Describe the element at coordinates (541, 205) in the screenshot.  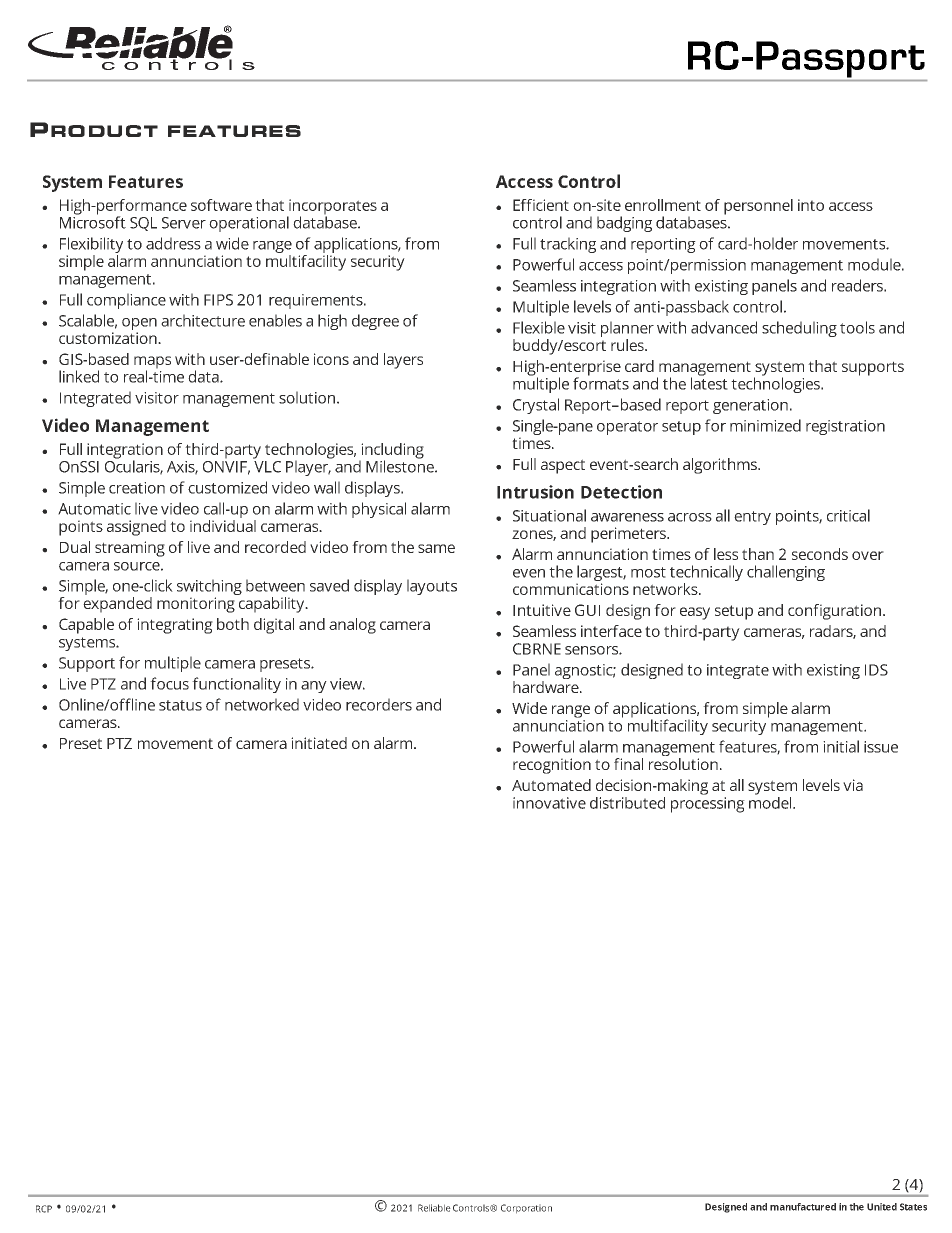
I see `Efficient` at that location.
